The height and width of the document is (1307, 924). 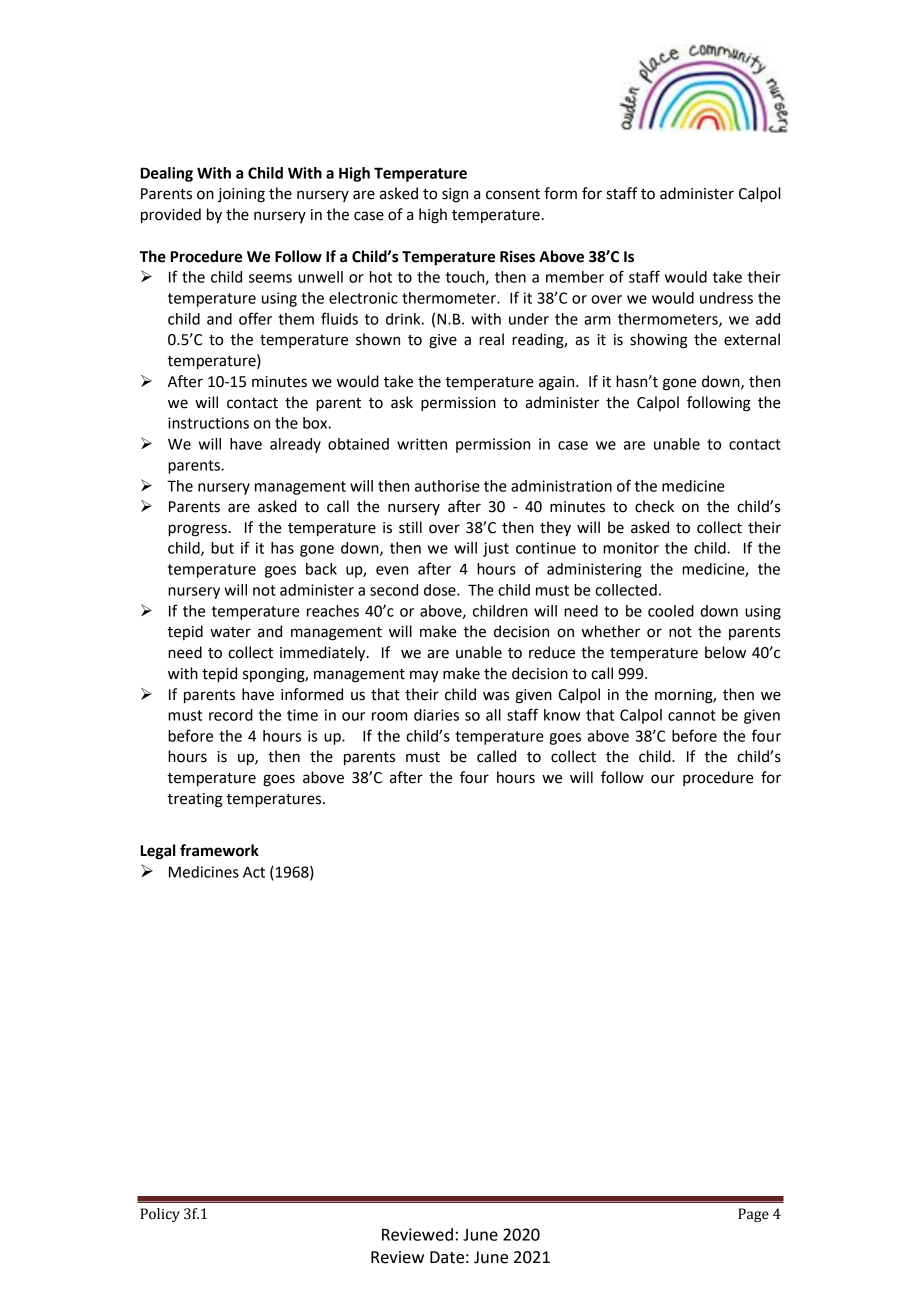 What do you see at coordinates (455, 195) in the document?
I see `sign` at bounding box center [455, 195].
